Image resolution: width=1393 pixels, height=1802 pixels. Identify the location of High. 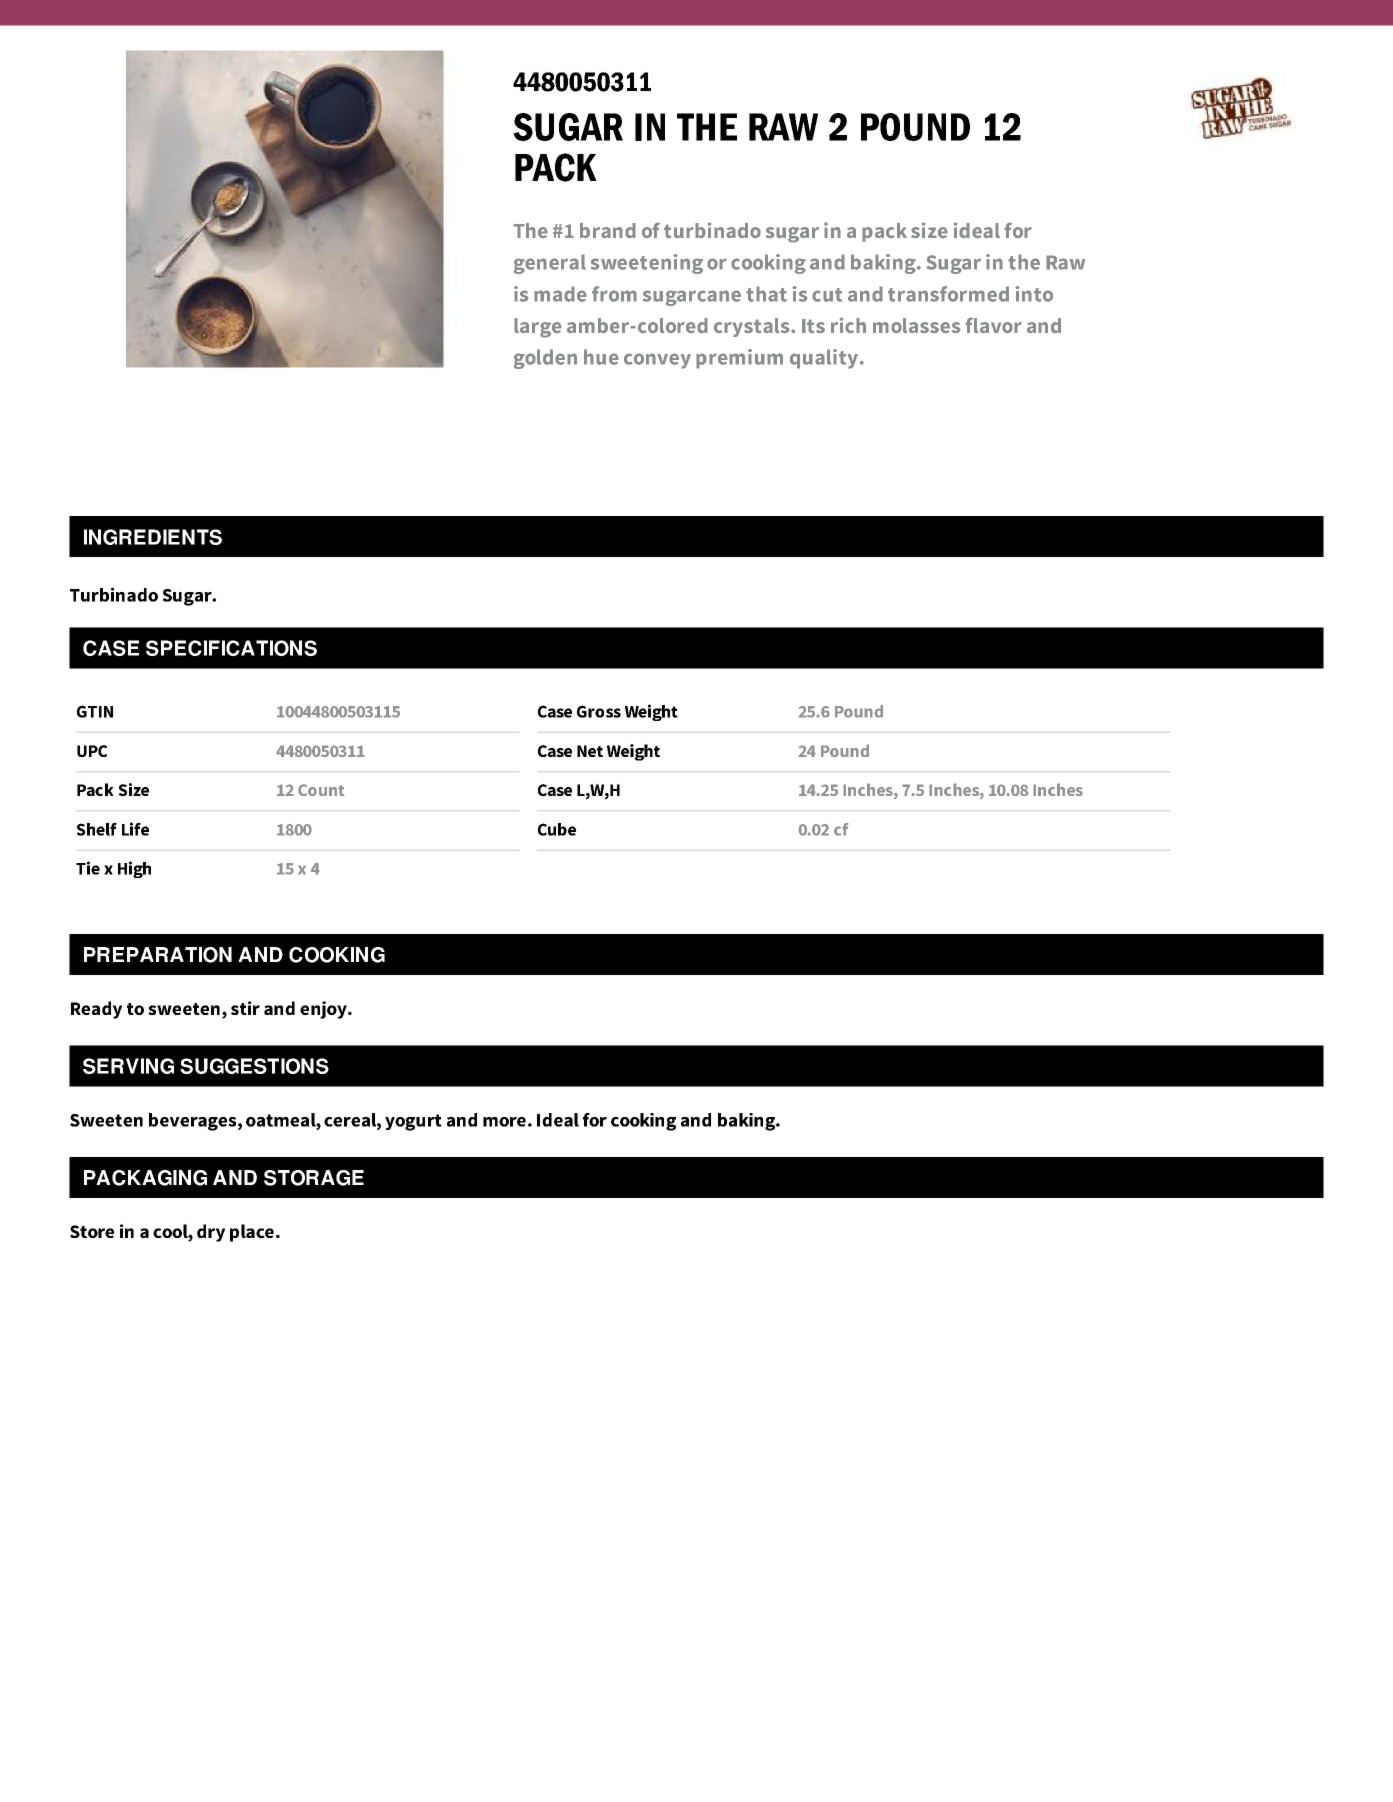
(134, 869).
